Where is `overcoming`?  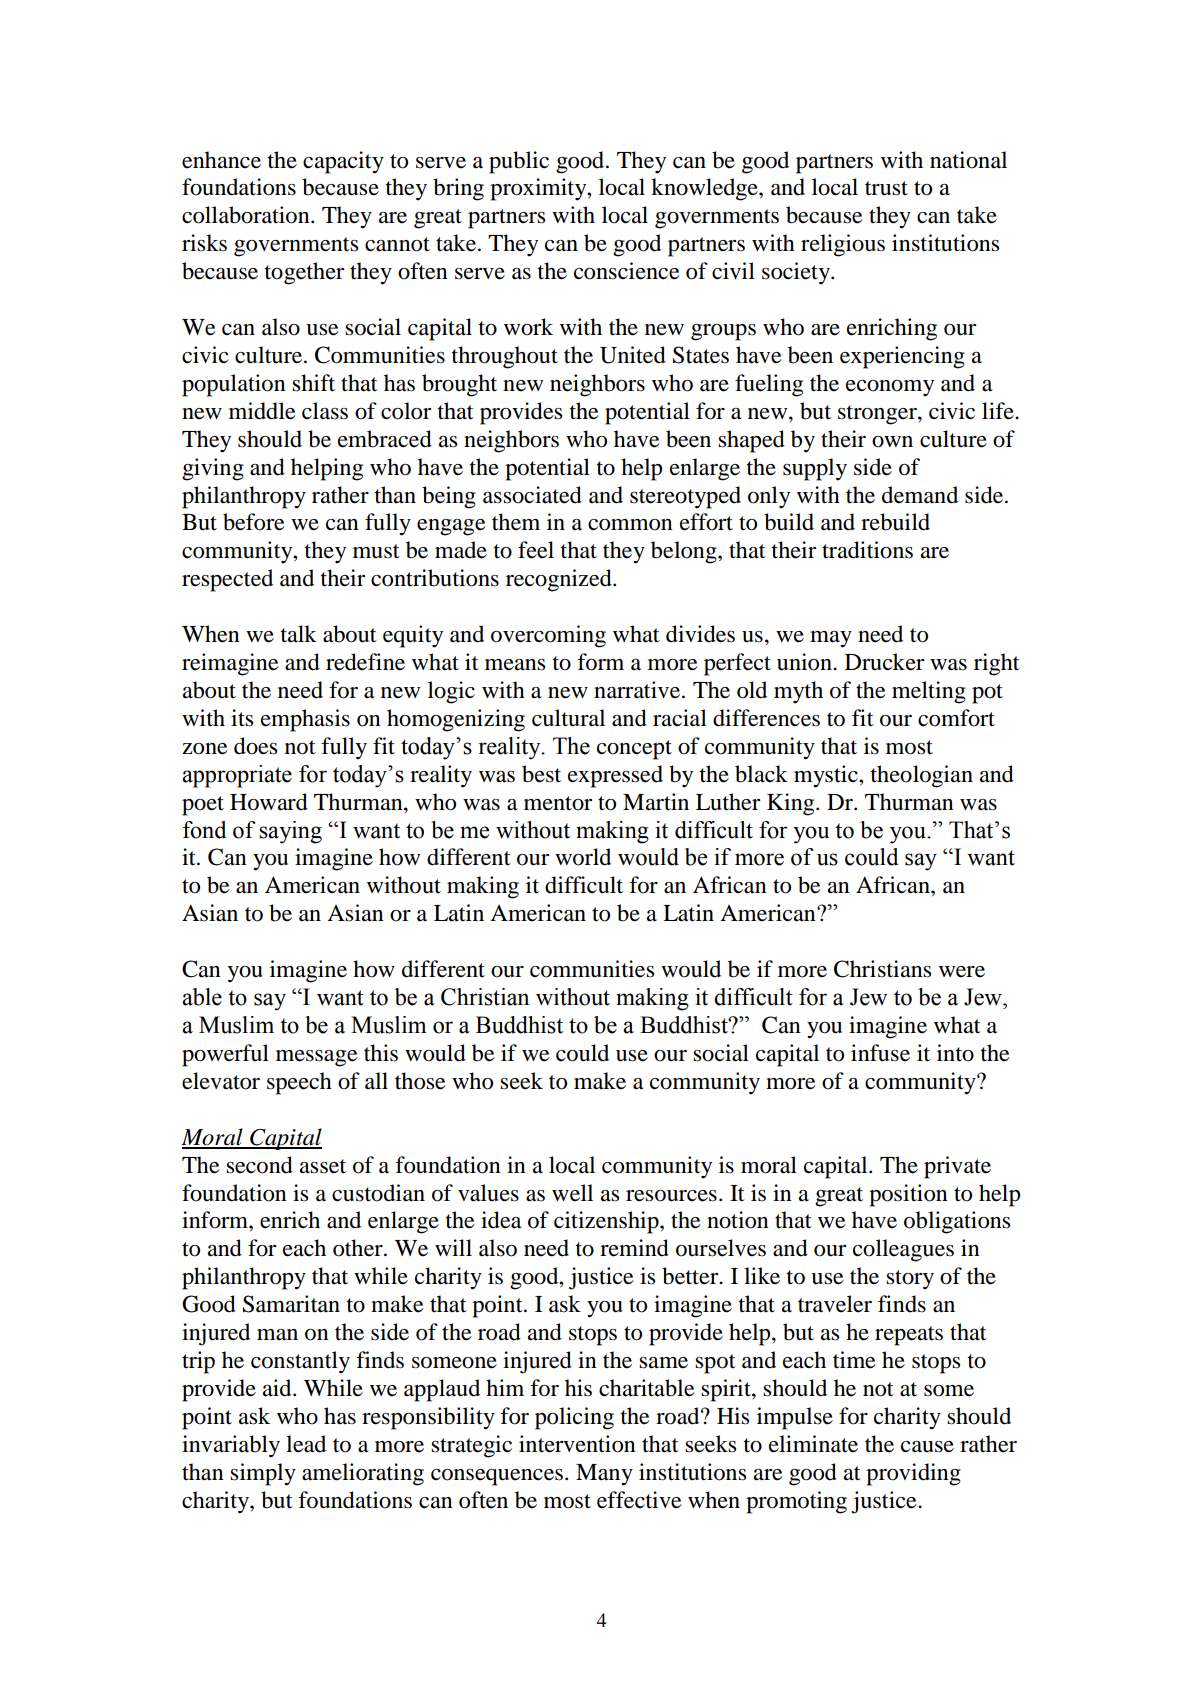
overcoming is located at coordinates (548, 636).
